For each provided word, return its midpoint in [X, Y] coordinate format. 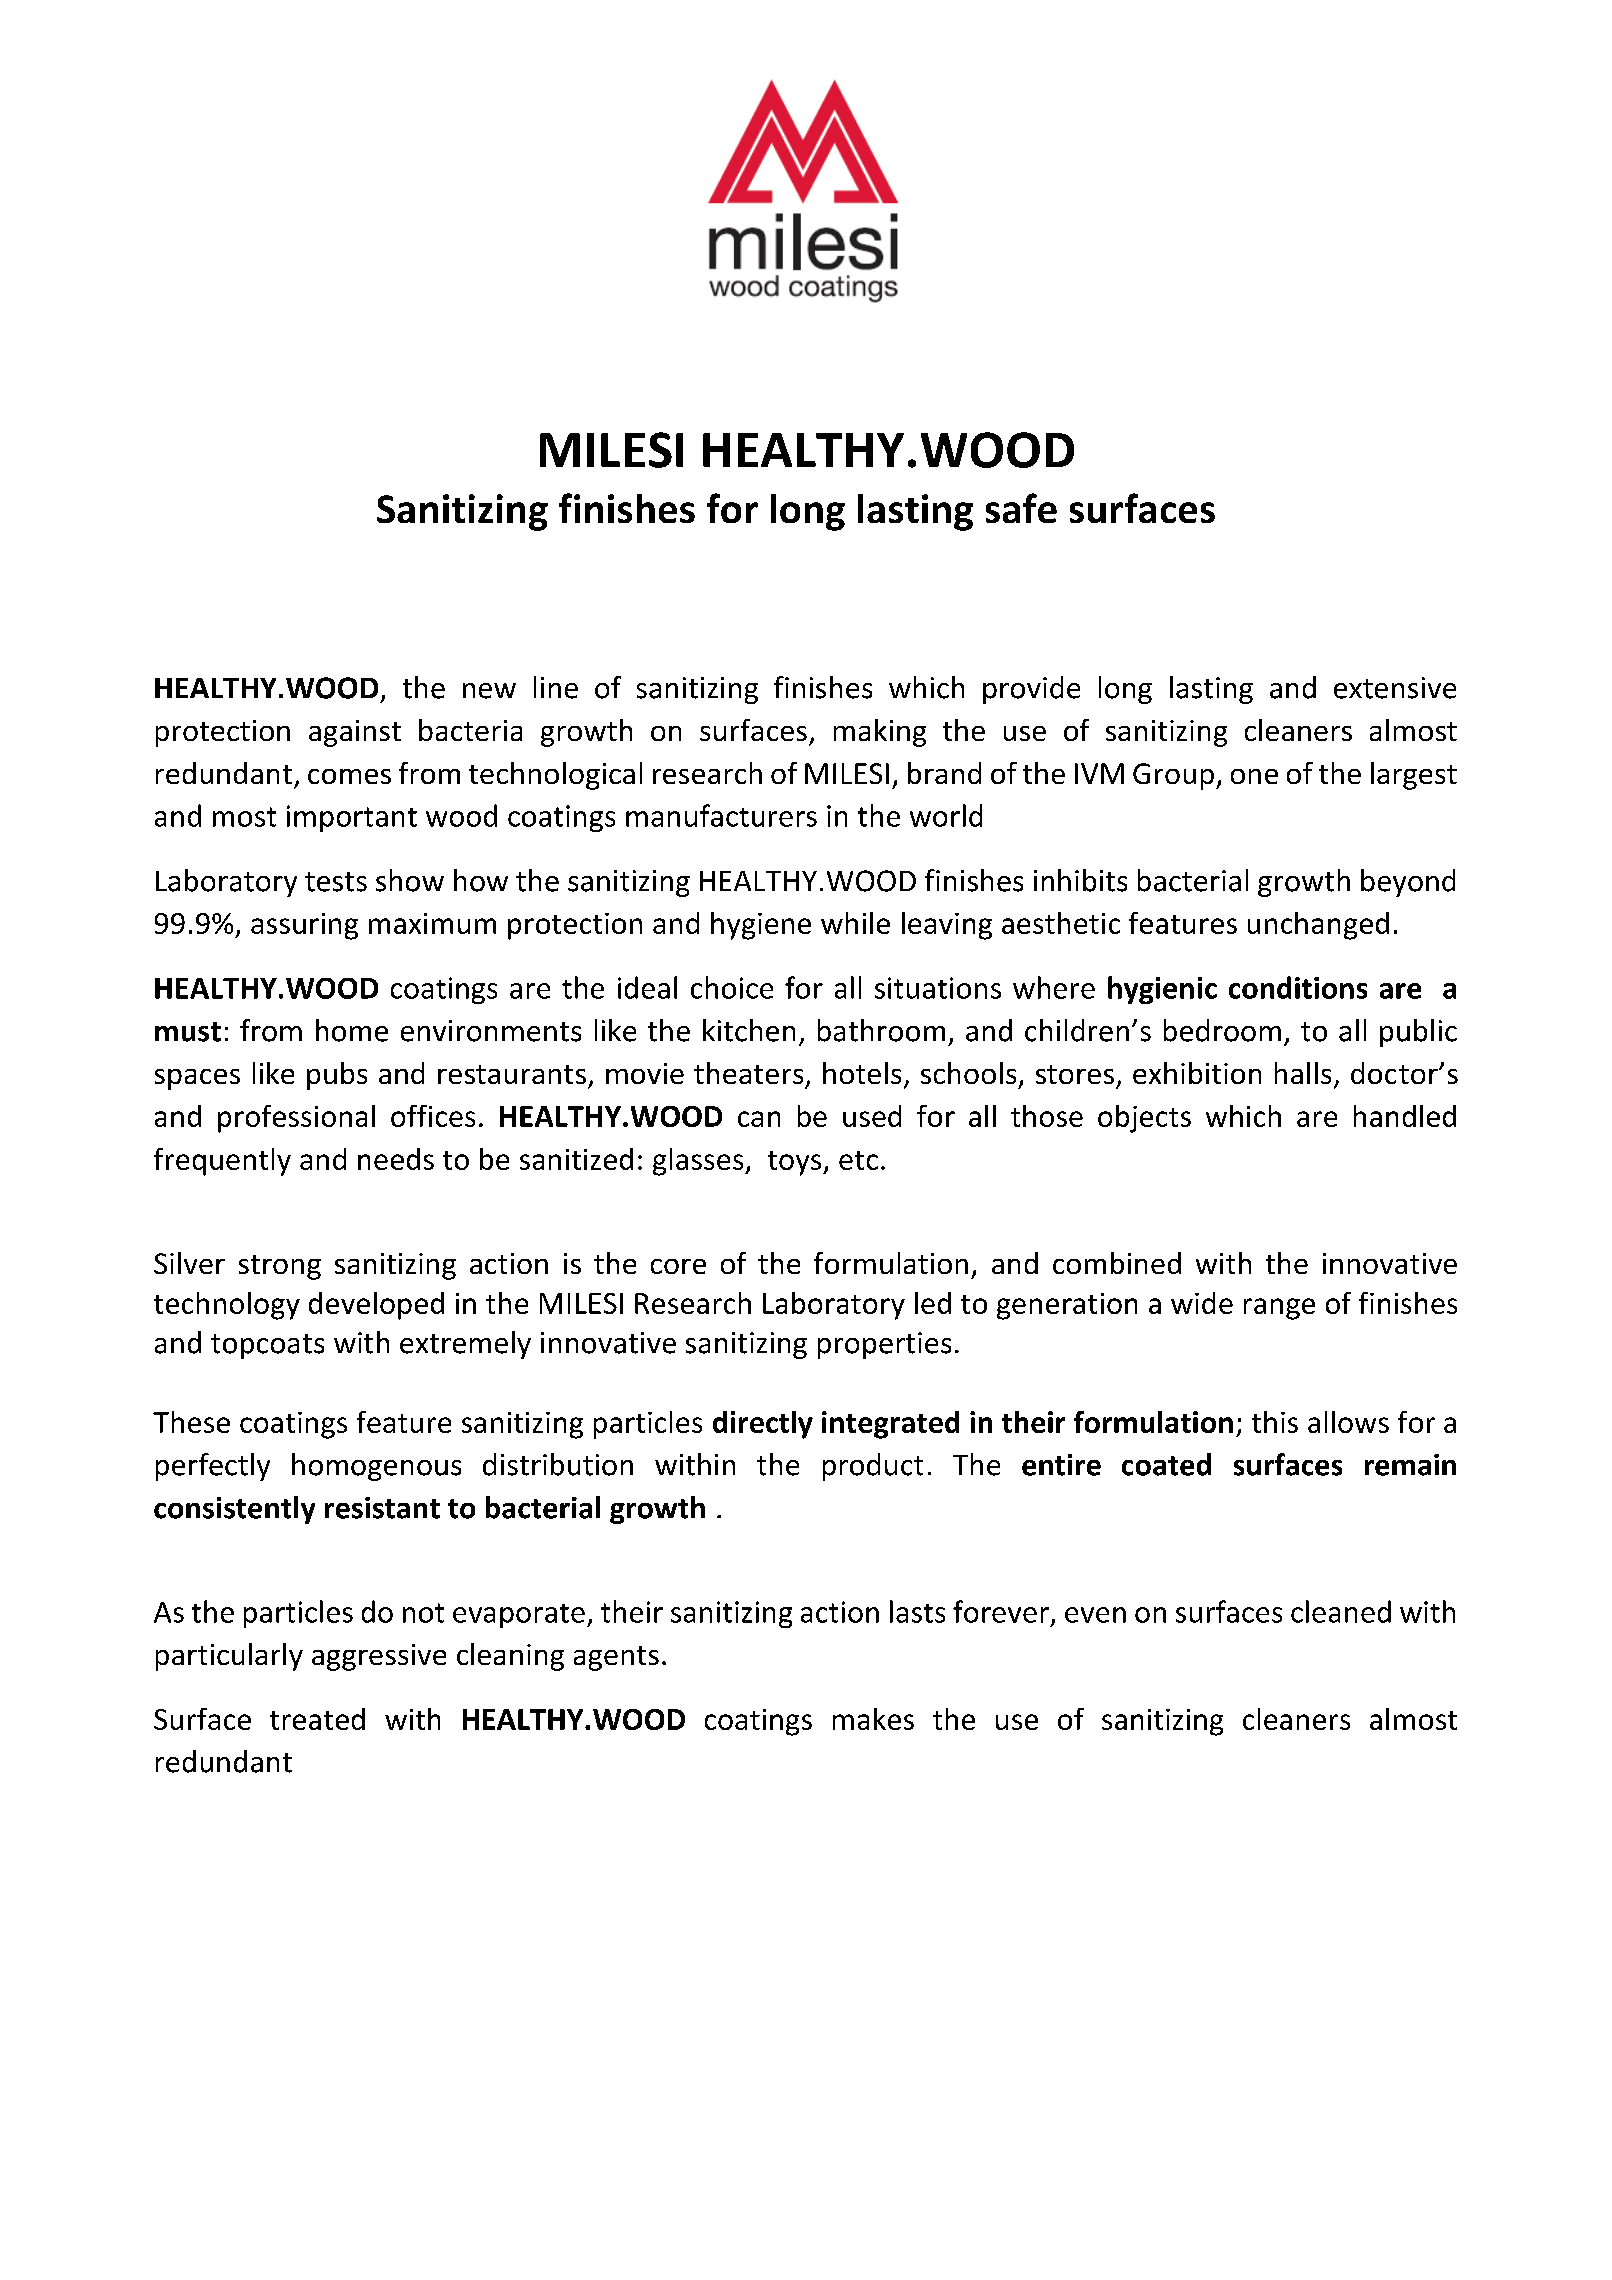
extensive [1395, 688]
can [759, 1119]
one [1254, 776]
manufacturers [721, 815]
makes [873, 1719]
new [489, 691]
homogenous [376, 1467]
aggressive [379, 1657]
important [352, 818]
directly [763, 1425]
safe [1021, 508]
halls [1303, 1073]
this [1275, 1422]
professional [296, 1119]
